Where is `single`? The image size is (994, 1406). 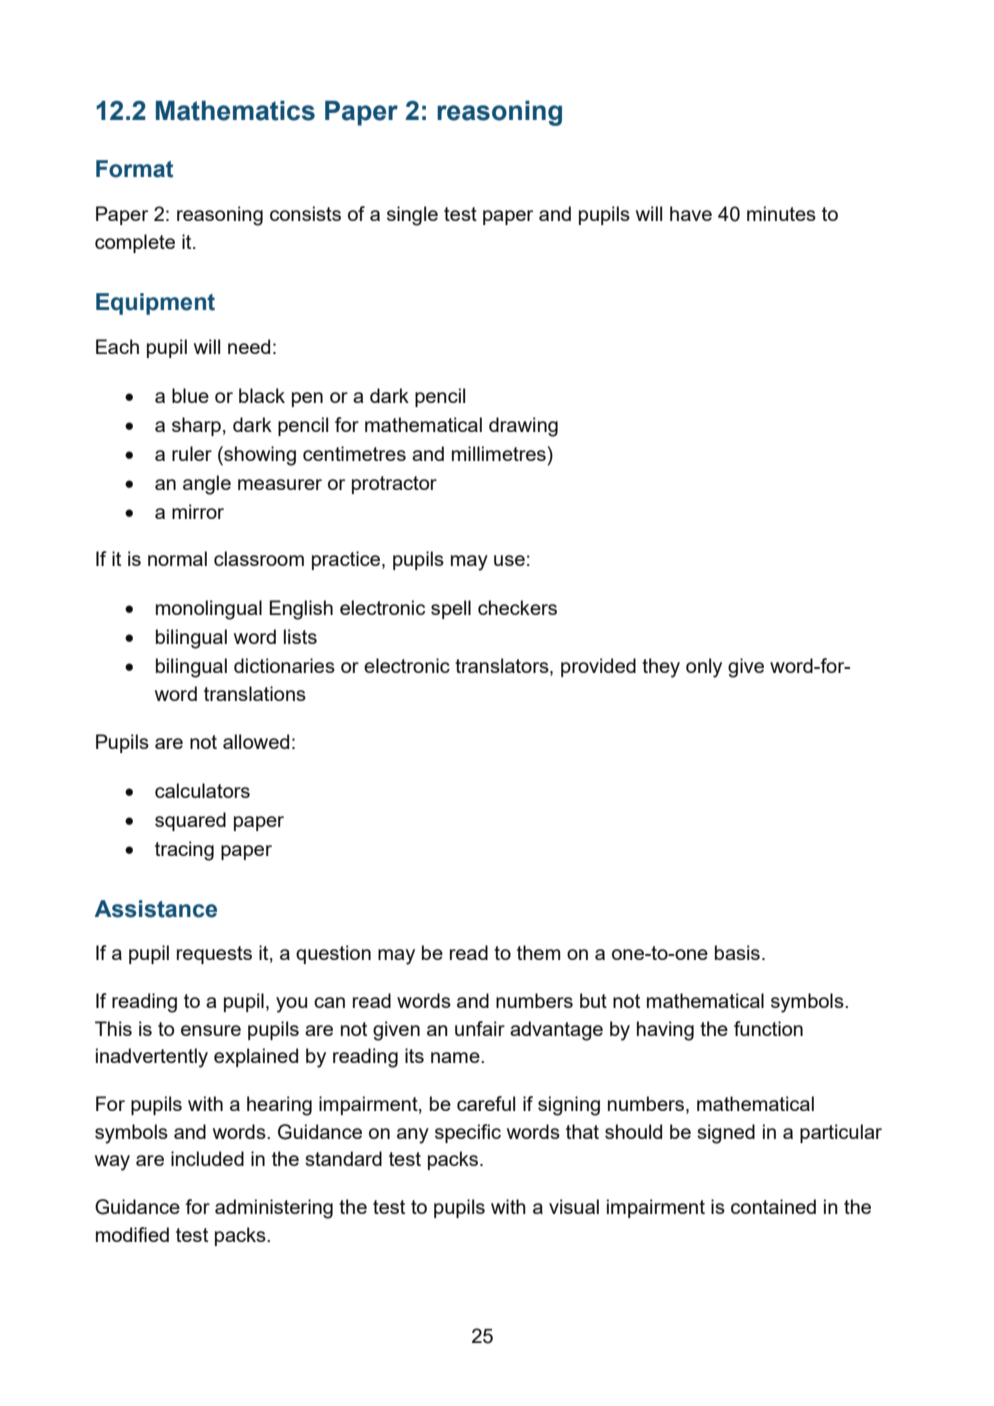 single is located at coordinates (412, 216).
